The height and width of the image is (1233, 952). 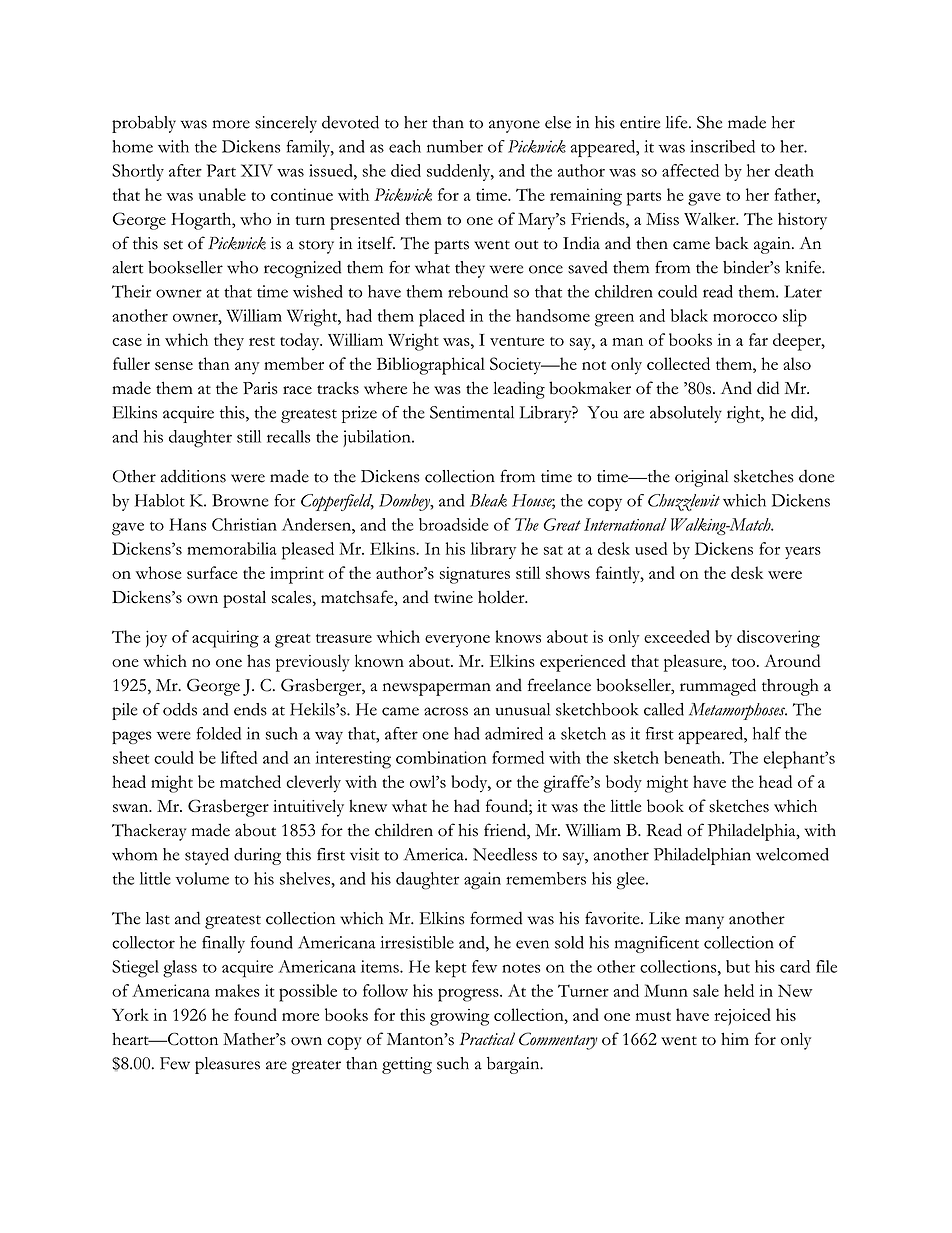 I want to click on XIV, so click(x=257, y=170).
